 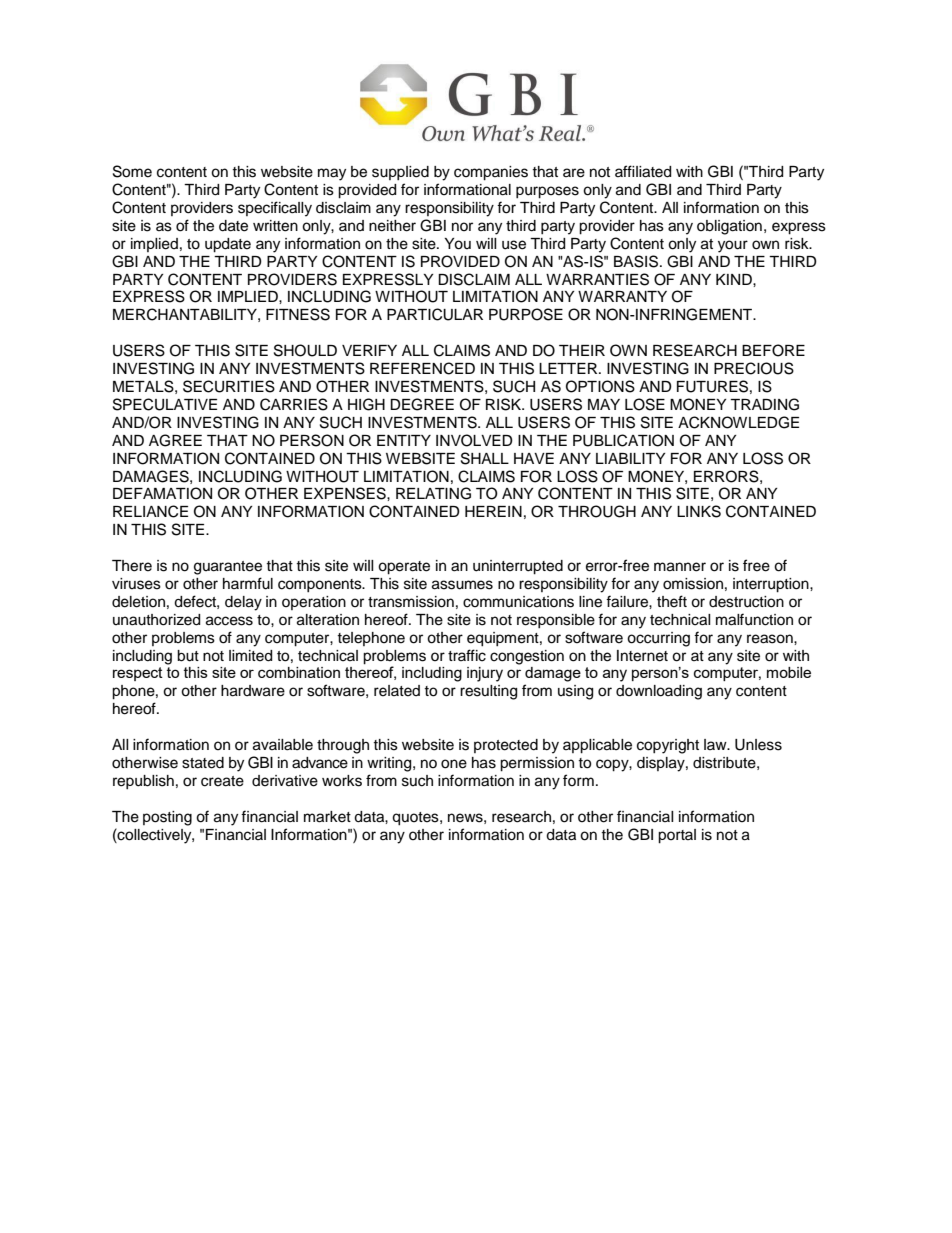 What do you see at coordinates (422, 404) in the page?
I see `DEGREE` at bounding box center [422, 404].
